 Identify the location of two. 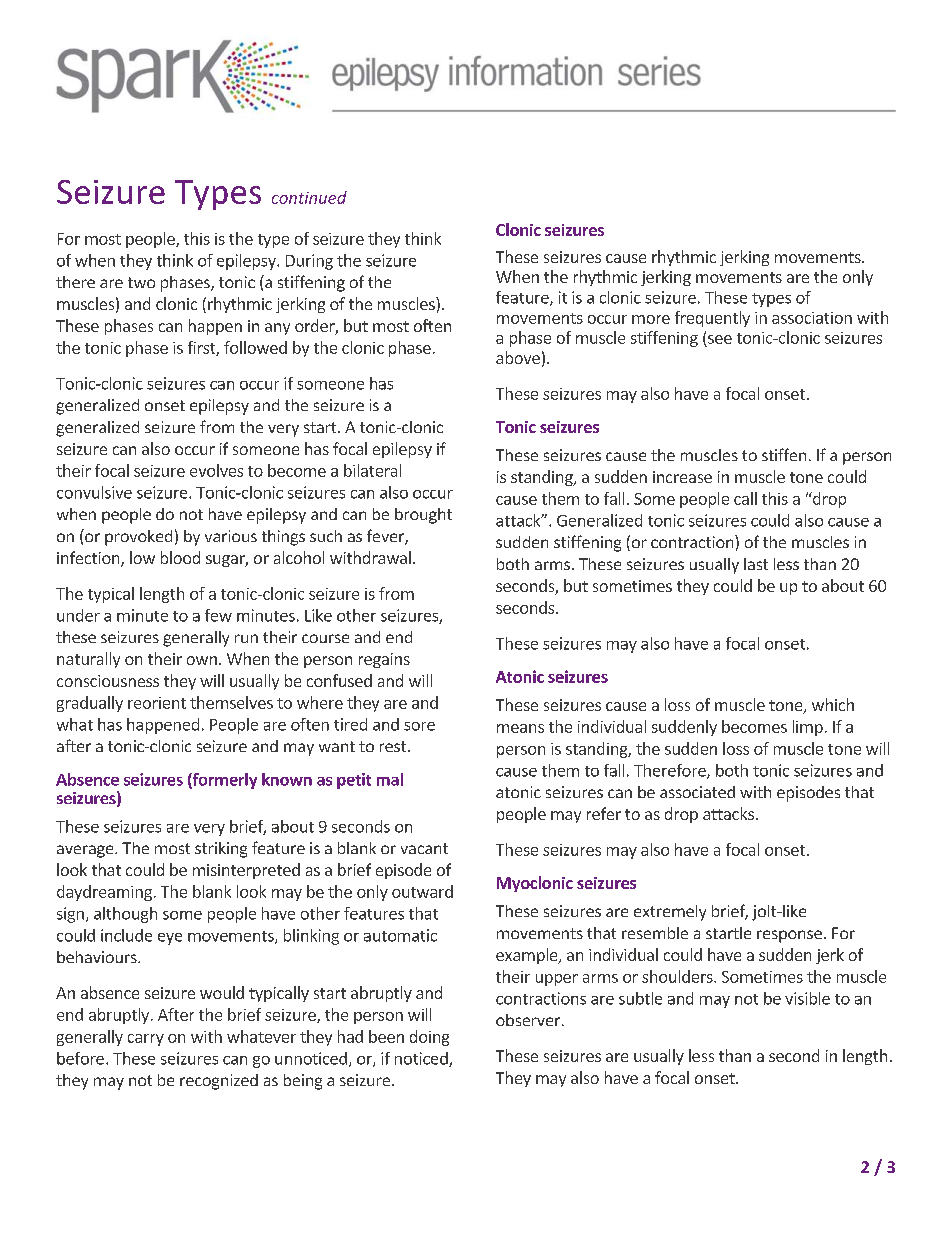
(141, 282).
